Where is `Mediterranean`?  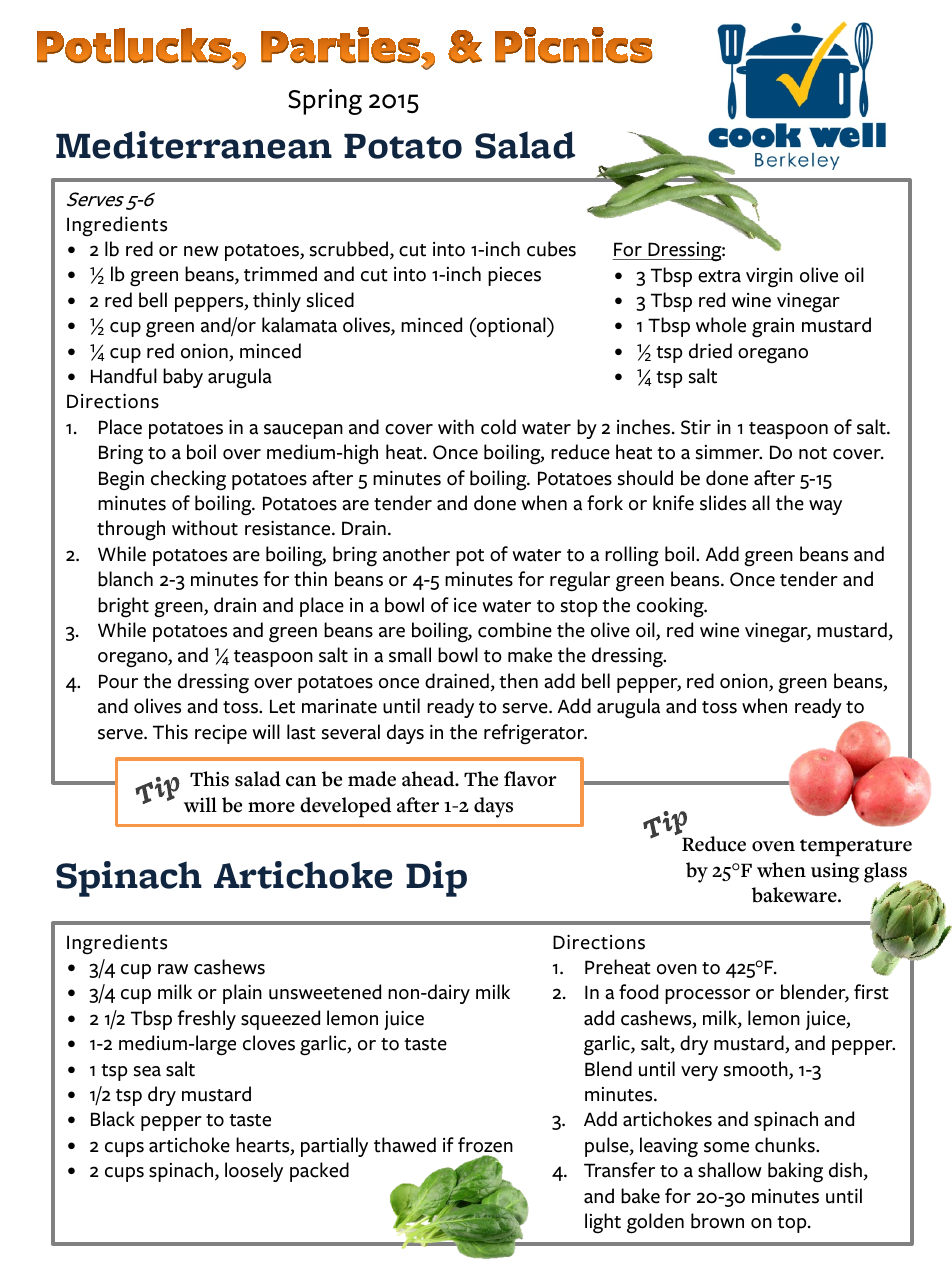 Mediterranean is located at coordinates (194, 145).
